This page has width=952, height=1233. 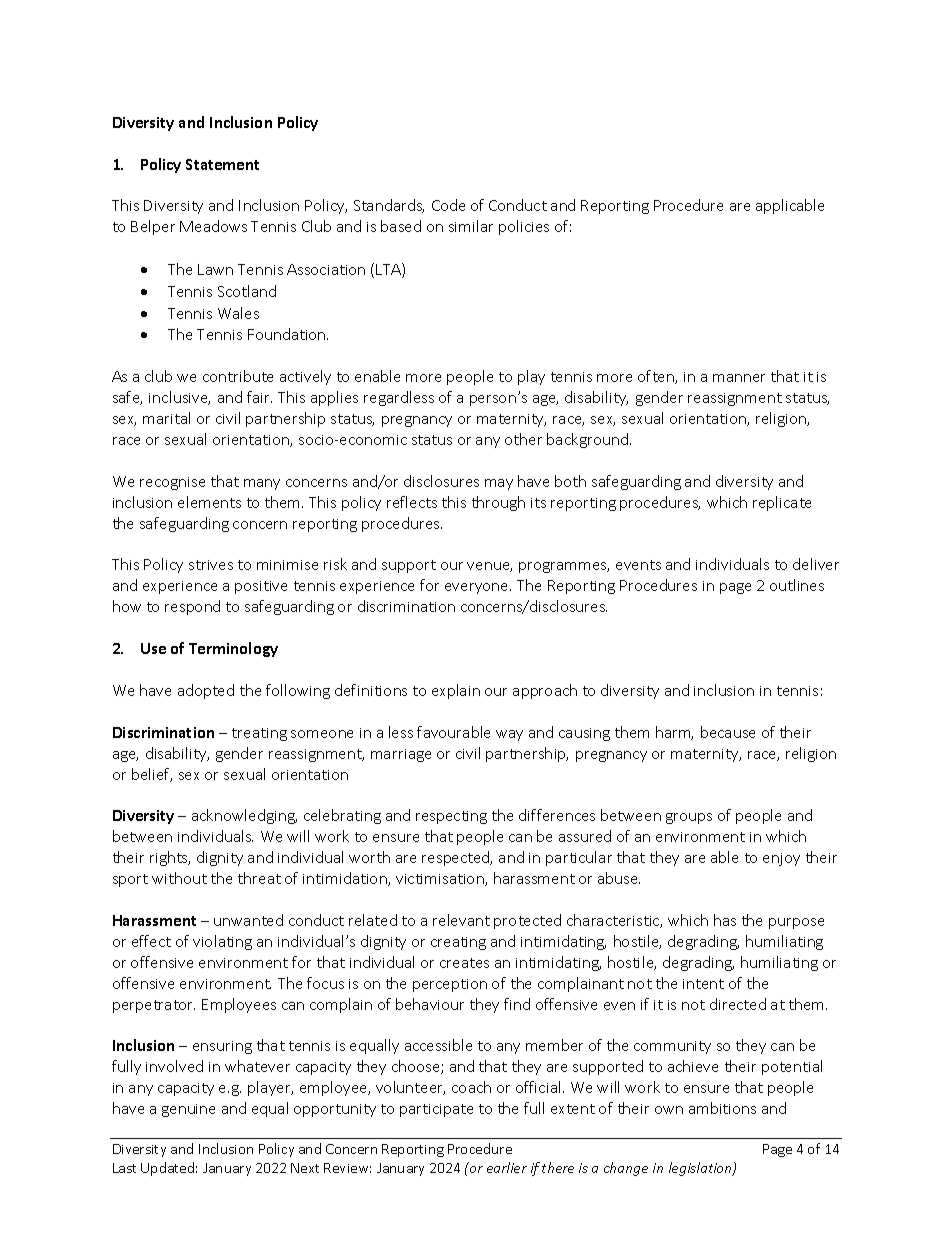 I want to click on ambitions, so click(x=722, y=1108).
